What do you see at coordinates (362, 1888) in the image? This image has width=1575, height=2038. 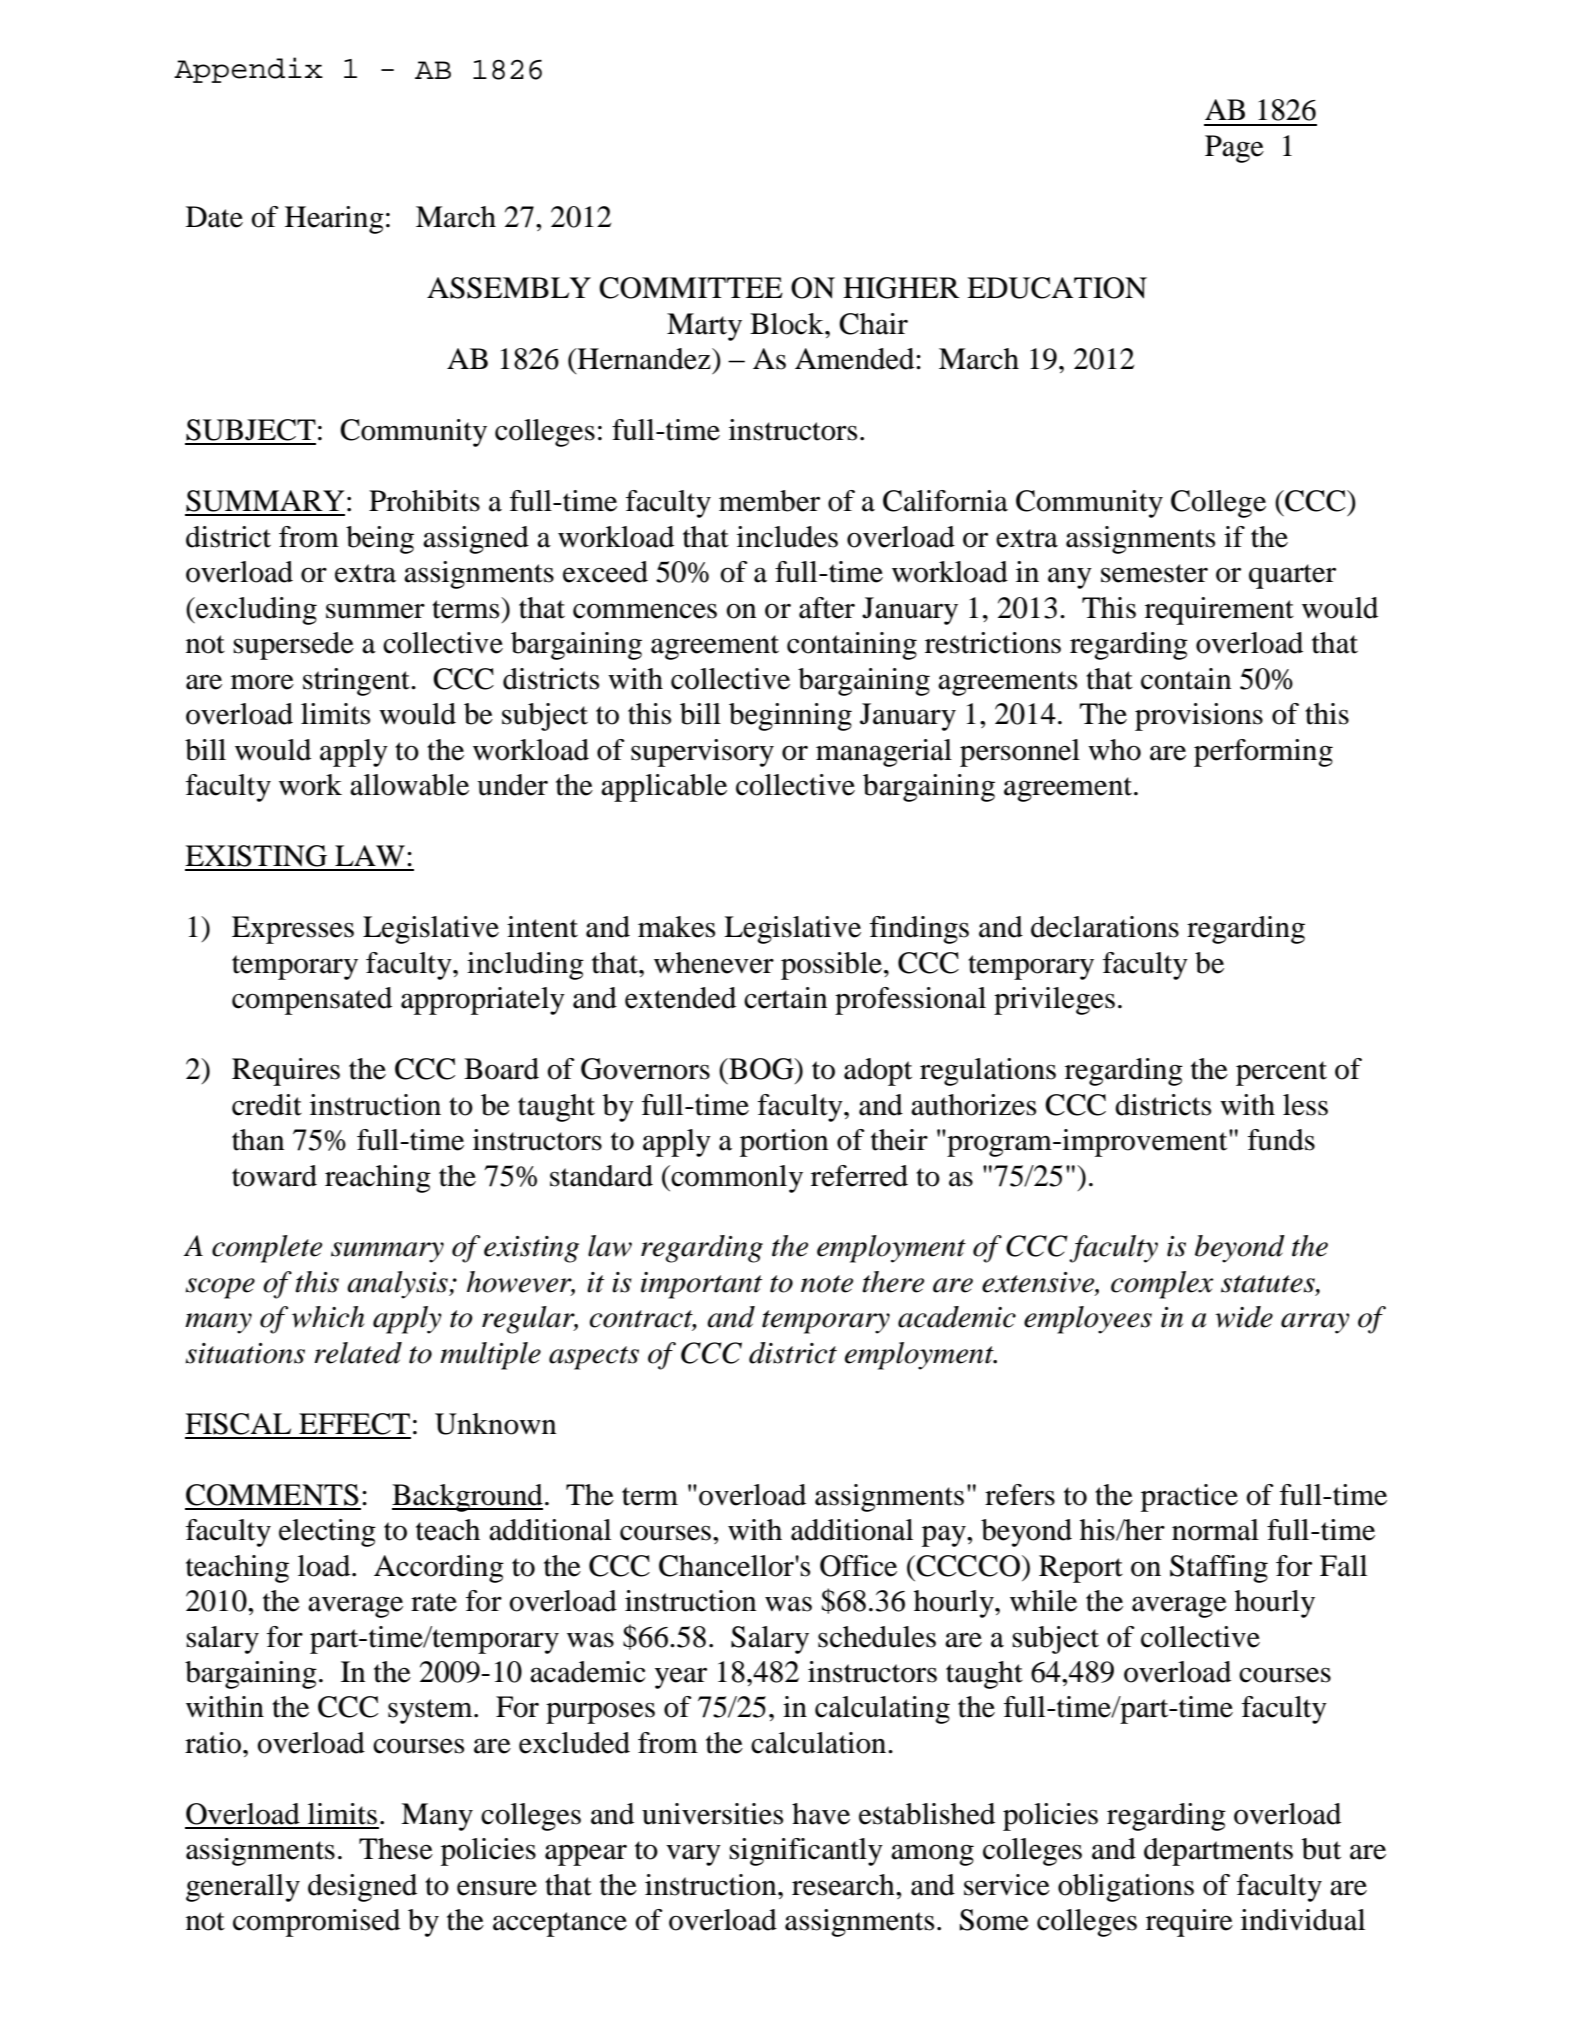 I see `designed` at bounding box center [362, 1888].
